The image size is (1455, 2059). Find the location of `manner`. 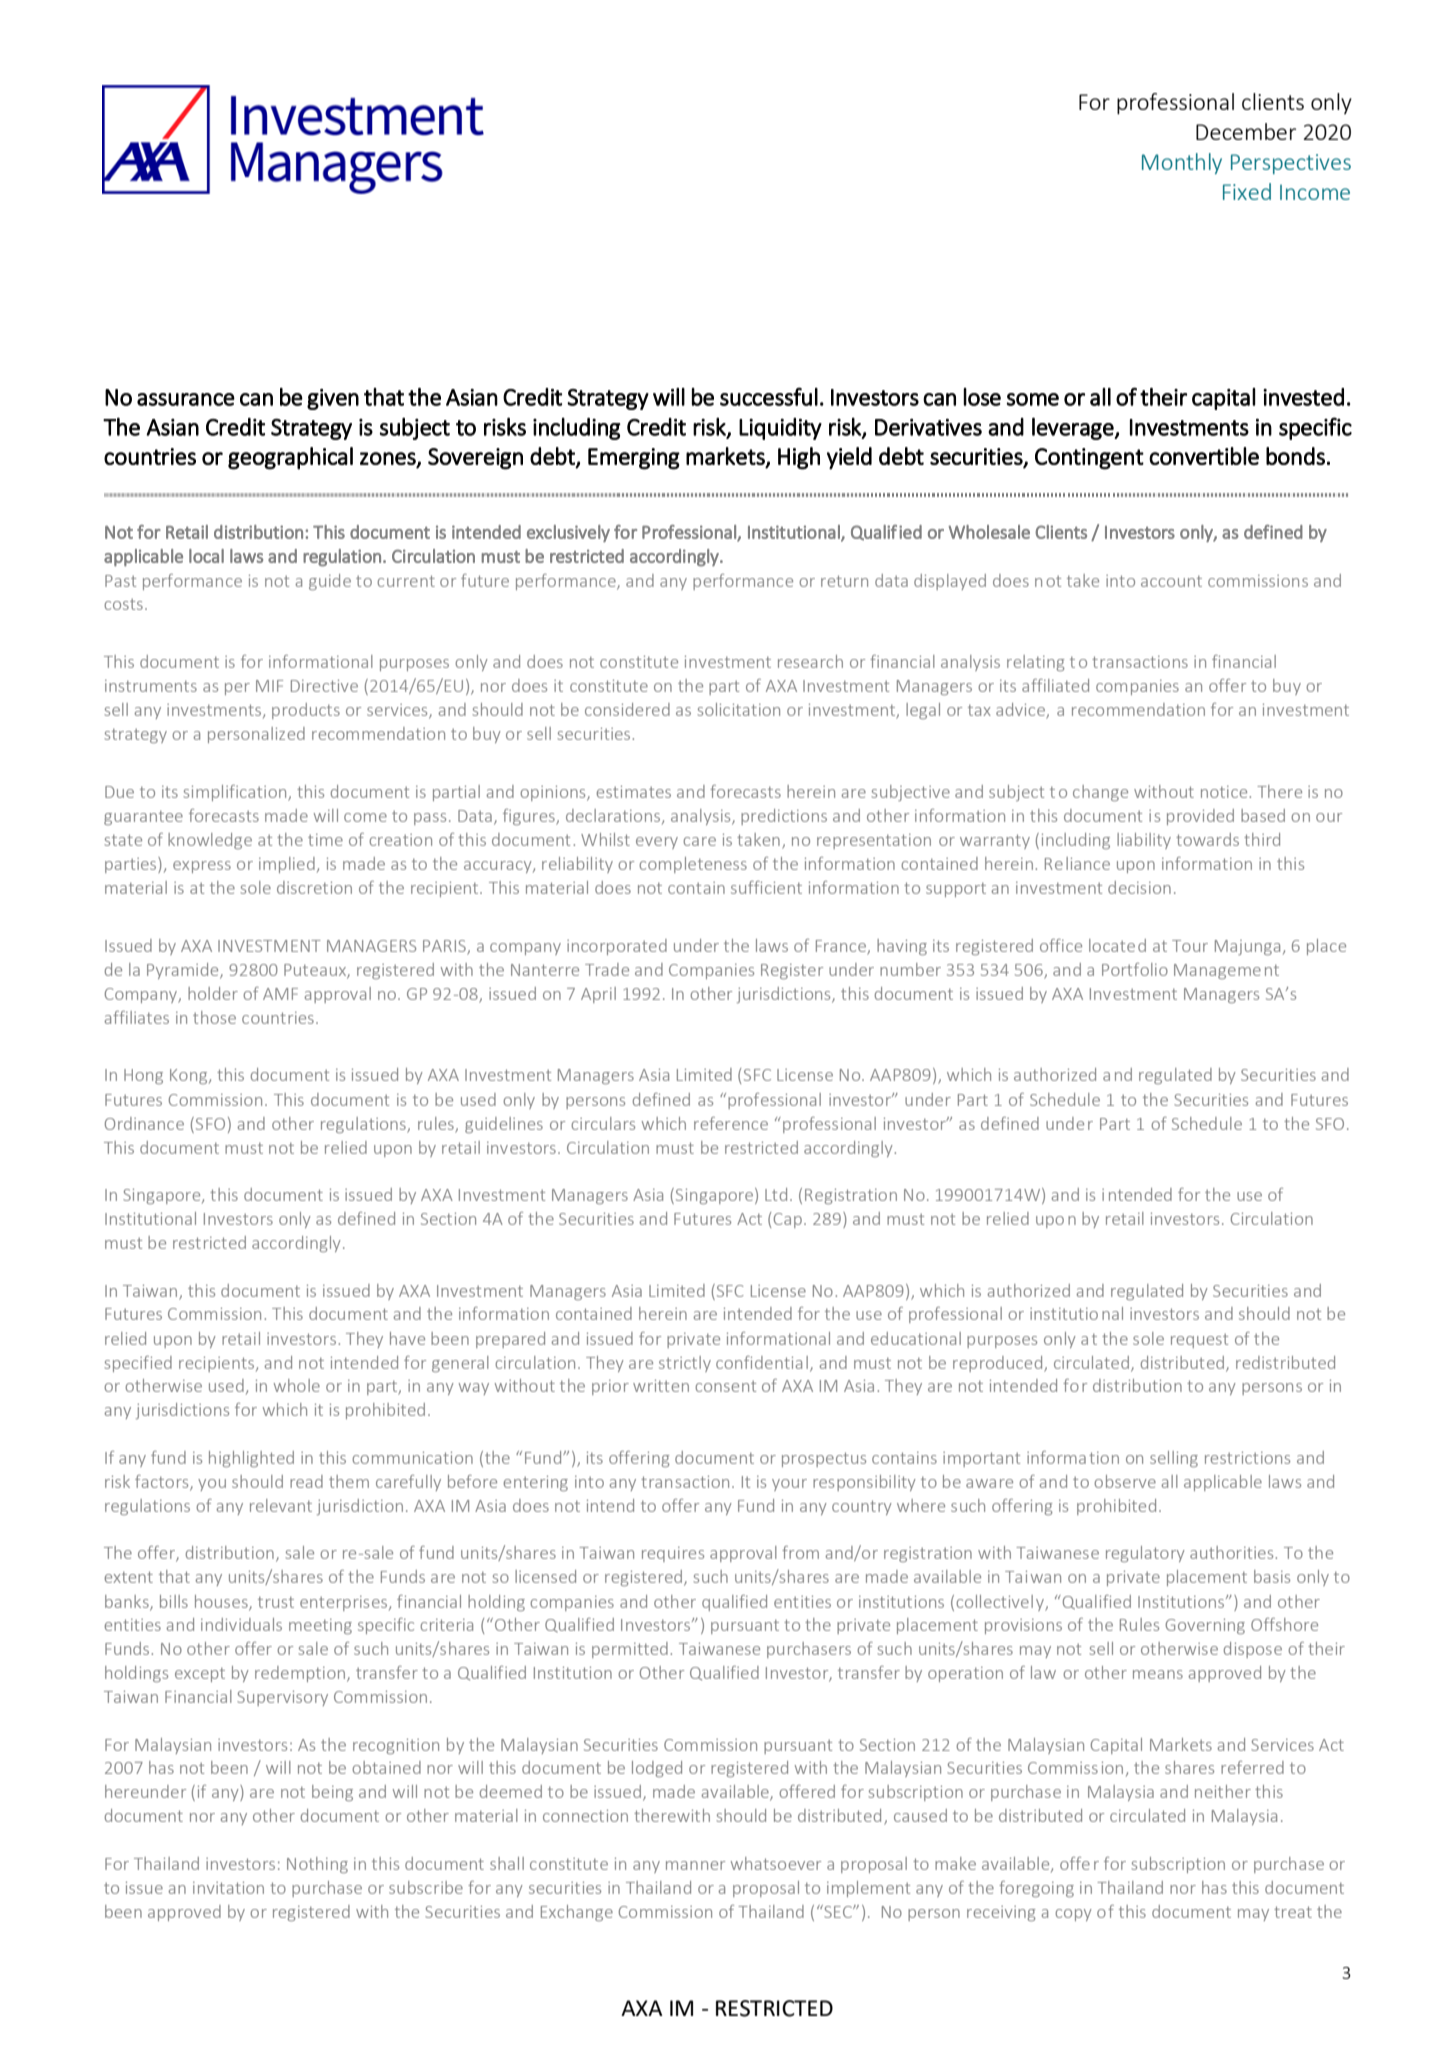

manner is located at coordinates (695, 1865).
